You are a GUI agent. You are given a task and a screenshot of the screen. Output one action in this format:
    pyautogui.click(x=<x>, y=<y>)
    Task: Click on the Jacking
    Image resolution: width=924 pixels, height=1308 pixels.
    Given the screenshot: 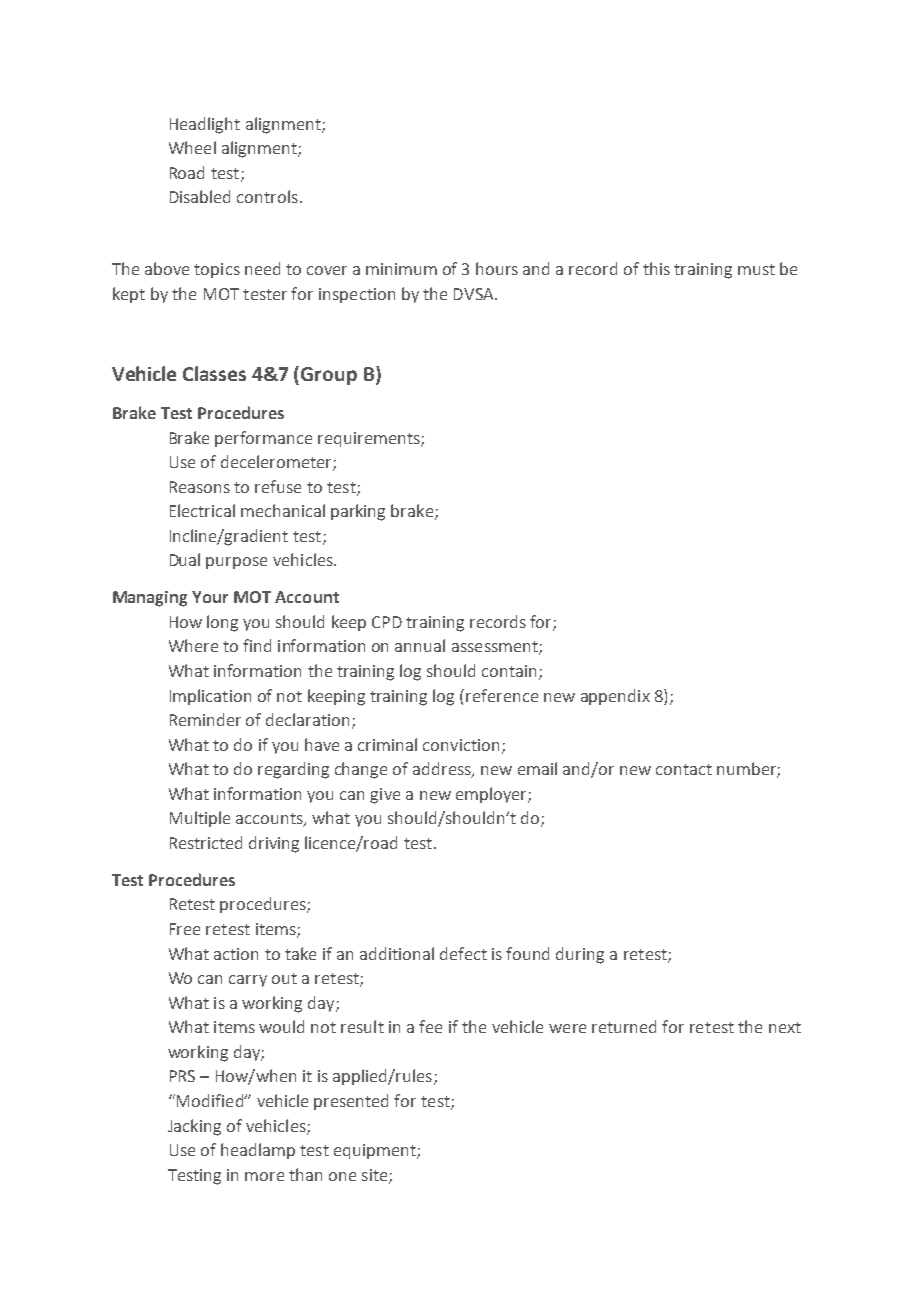 What is the action you would take?
    pyautogui.click(x=194, y=1127)
